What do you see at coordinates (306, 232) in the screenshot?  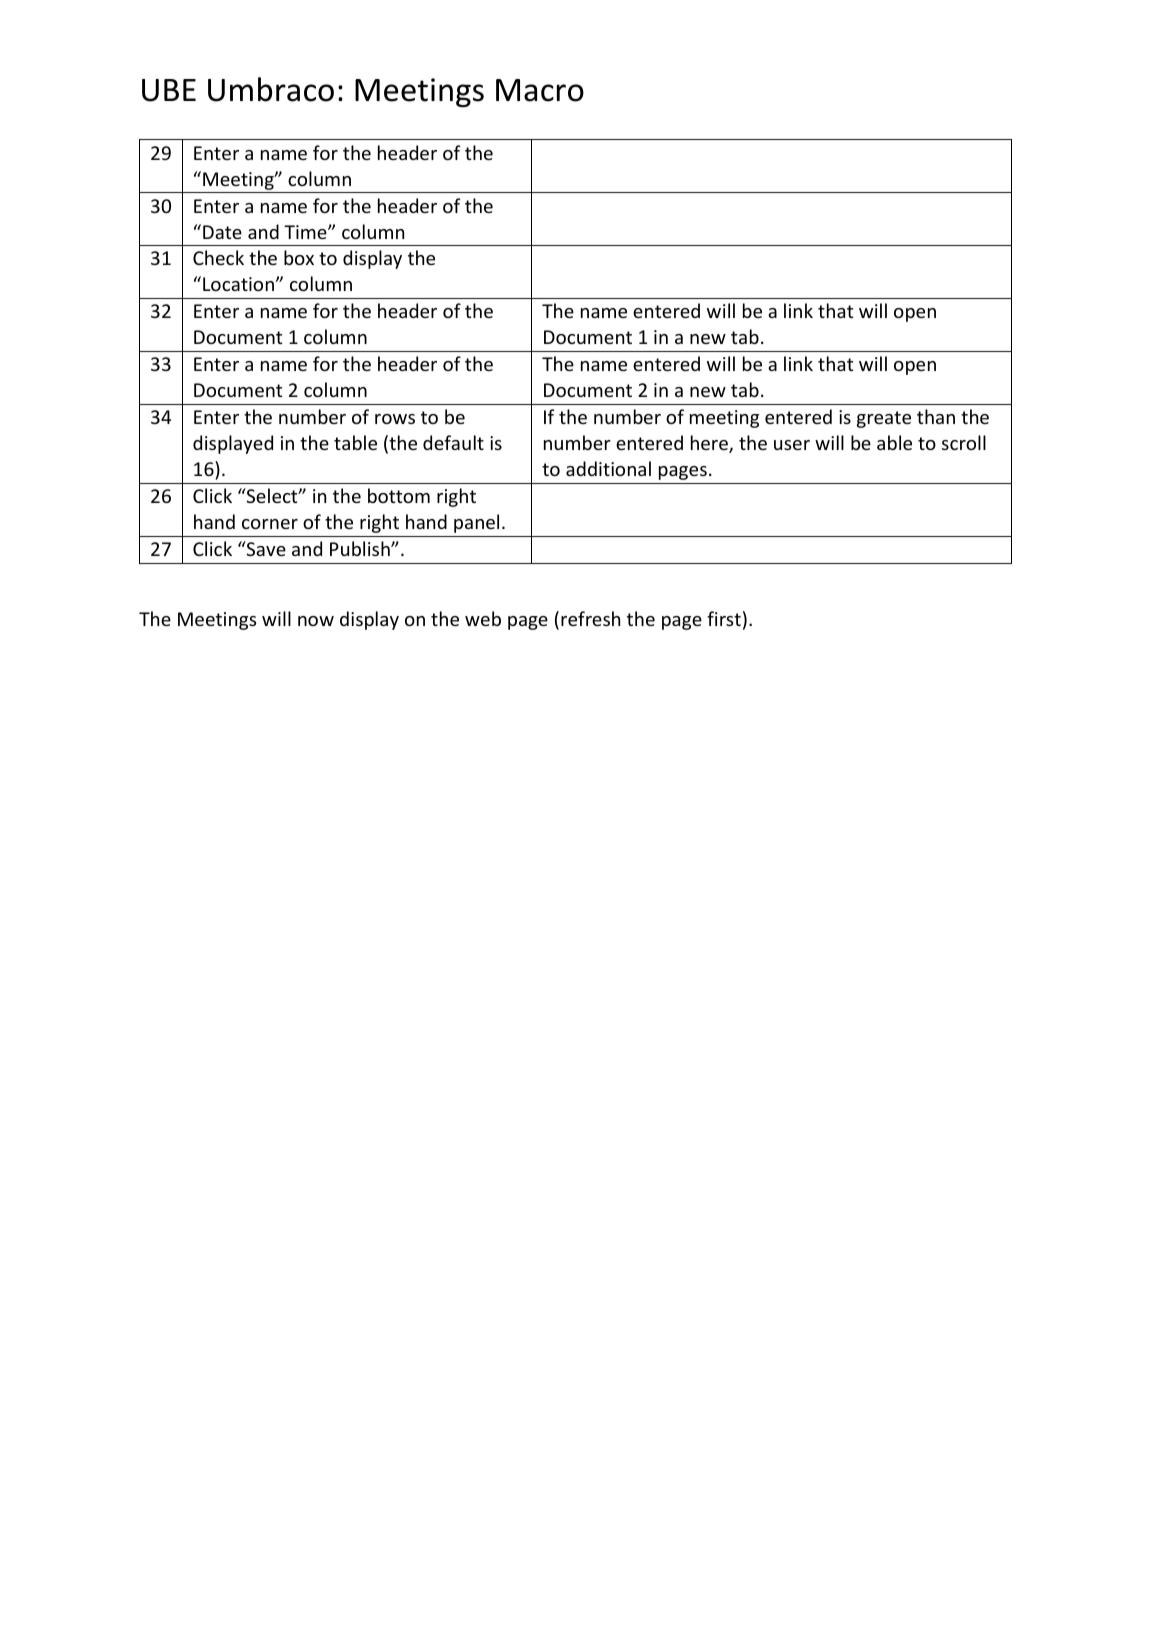 I see `Time` at bounding box center [306, 232].
